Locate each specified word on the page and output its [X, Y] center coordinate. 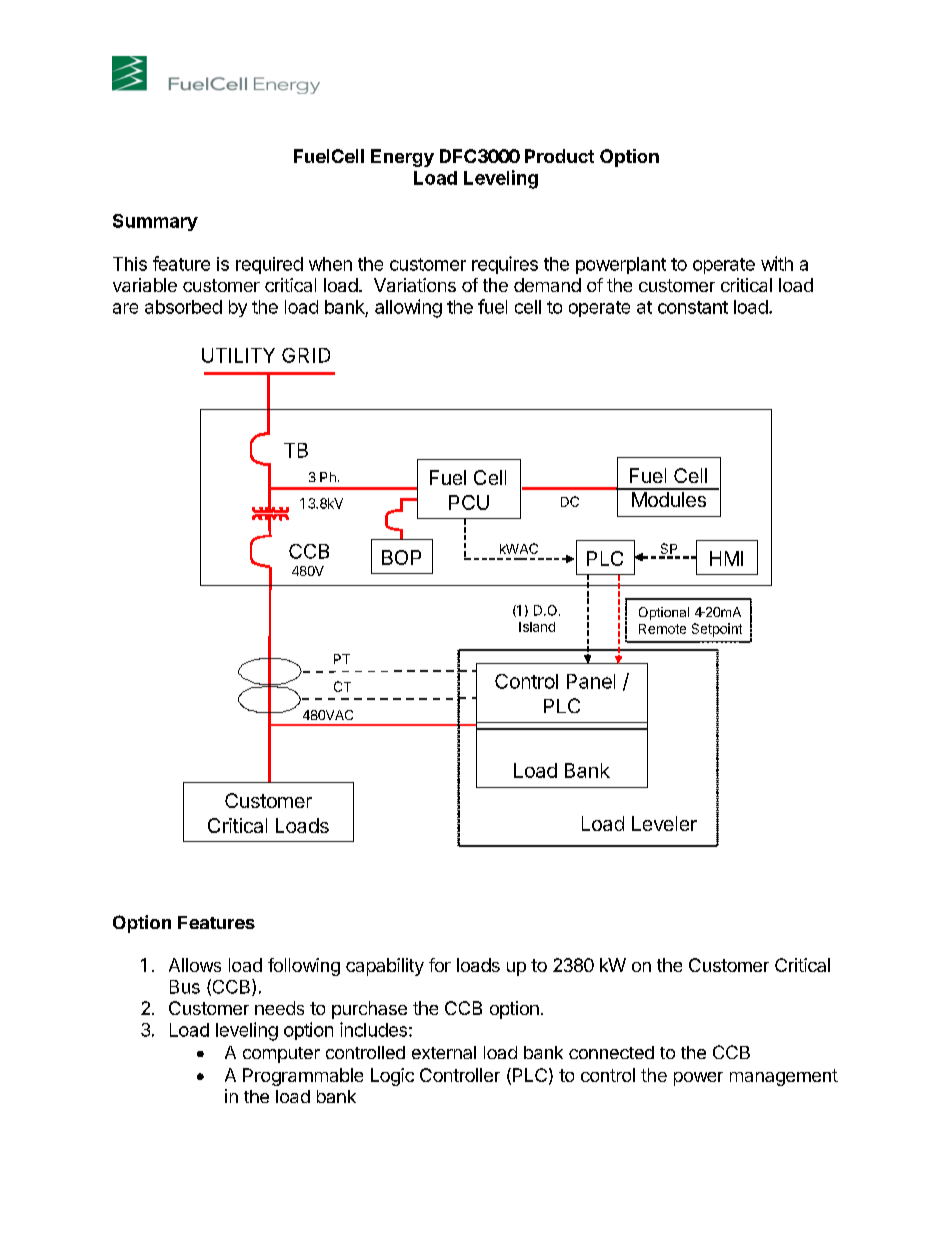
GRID [306, 355]
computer [281, 1055]
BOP [401, 557]
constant [693, 307]
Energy [402, 158]
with [777, 263]
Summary [155, 222]
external [444, 1052]
